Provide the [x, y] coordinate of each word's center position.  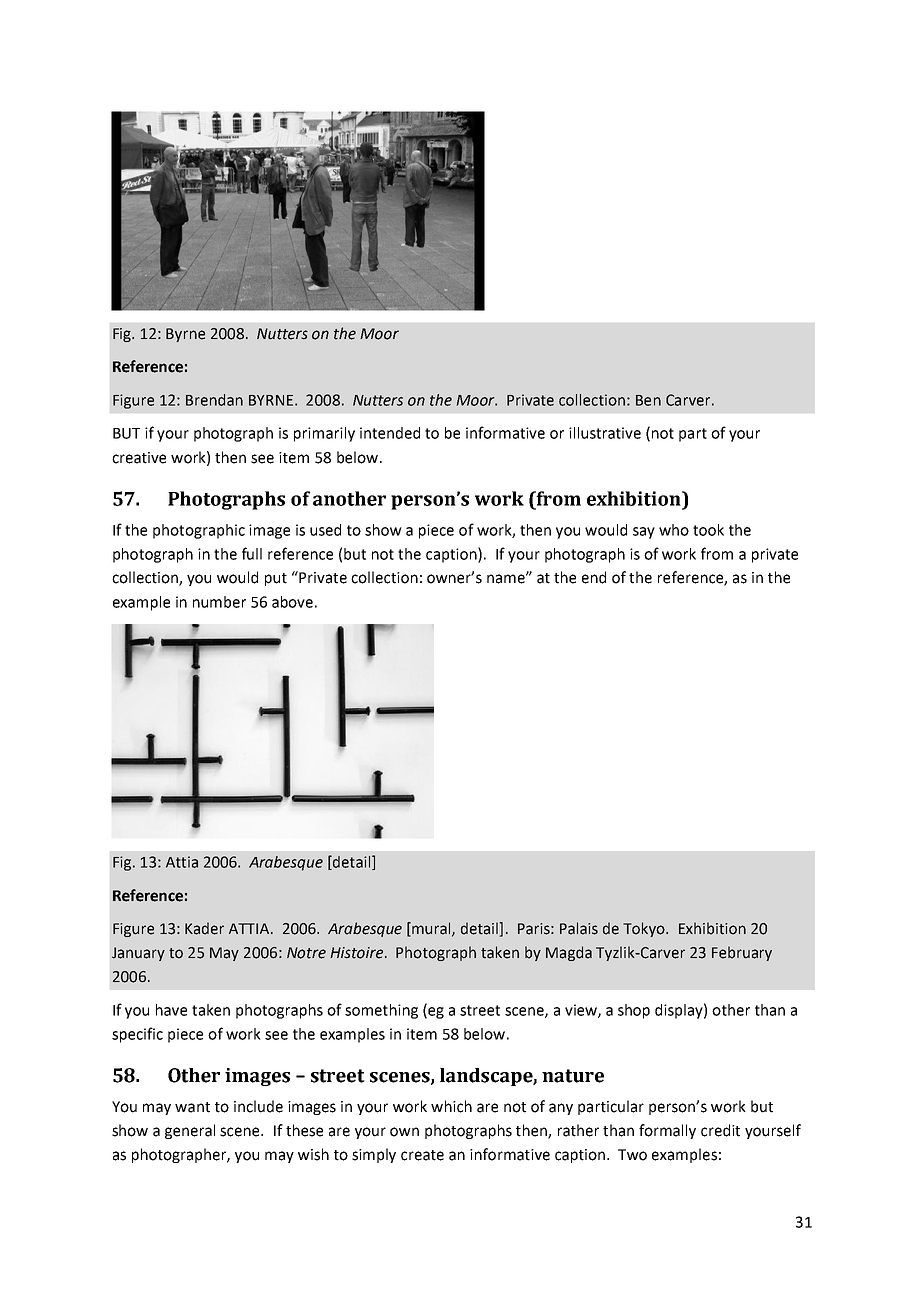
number [219, 602]
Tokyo [645, 929]
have [171, 1010]
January [138, 954]
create [422, 1155]
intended [390, 433]
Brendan [214, 400]
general [190, 1131]
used [325, 530]
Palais [579, 928]
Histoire [358, 953]
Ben [648, 400]
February [742, 953]
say [644, 533]
